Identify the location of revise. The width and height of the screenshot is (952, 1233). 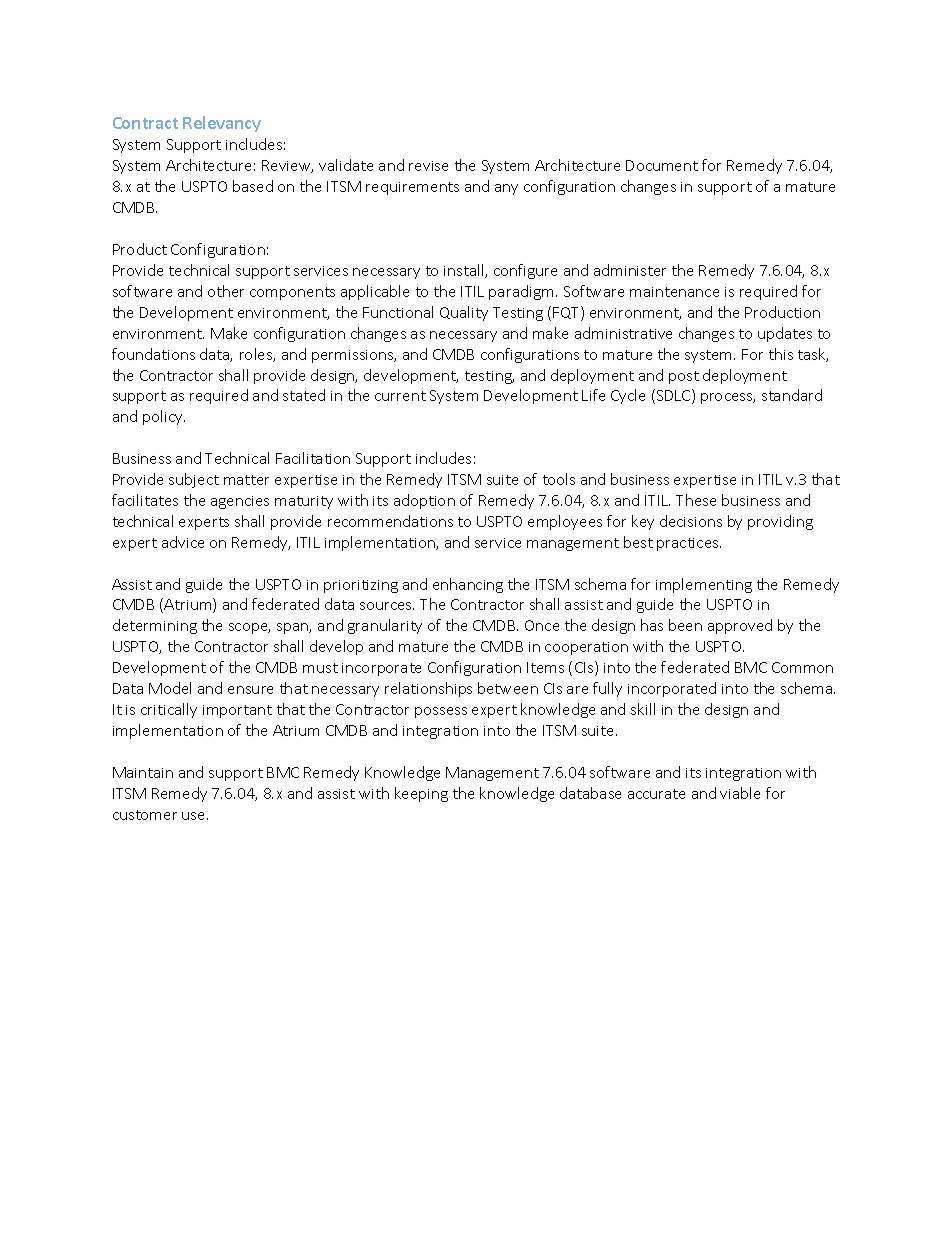
(428, 166).
